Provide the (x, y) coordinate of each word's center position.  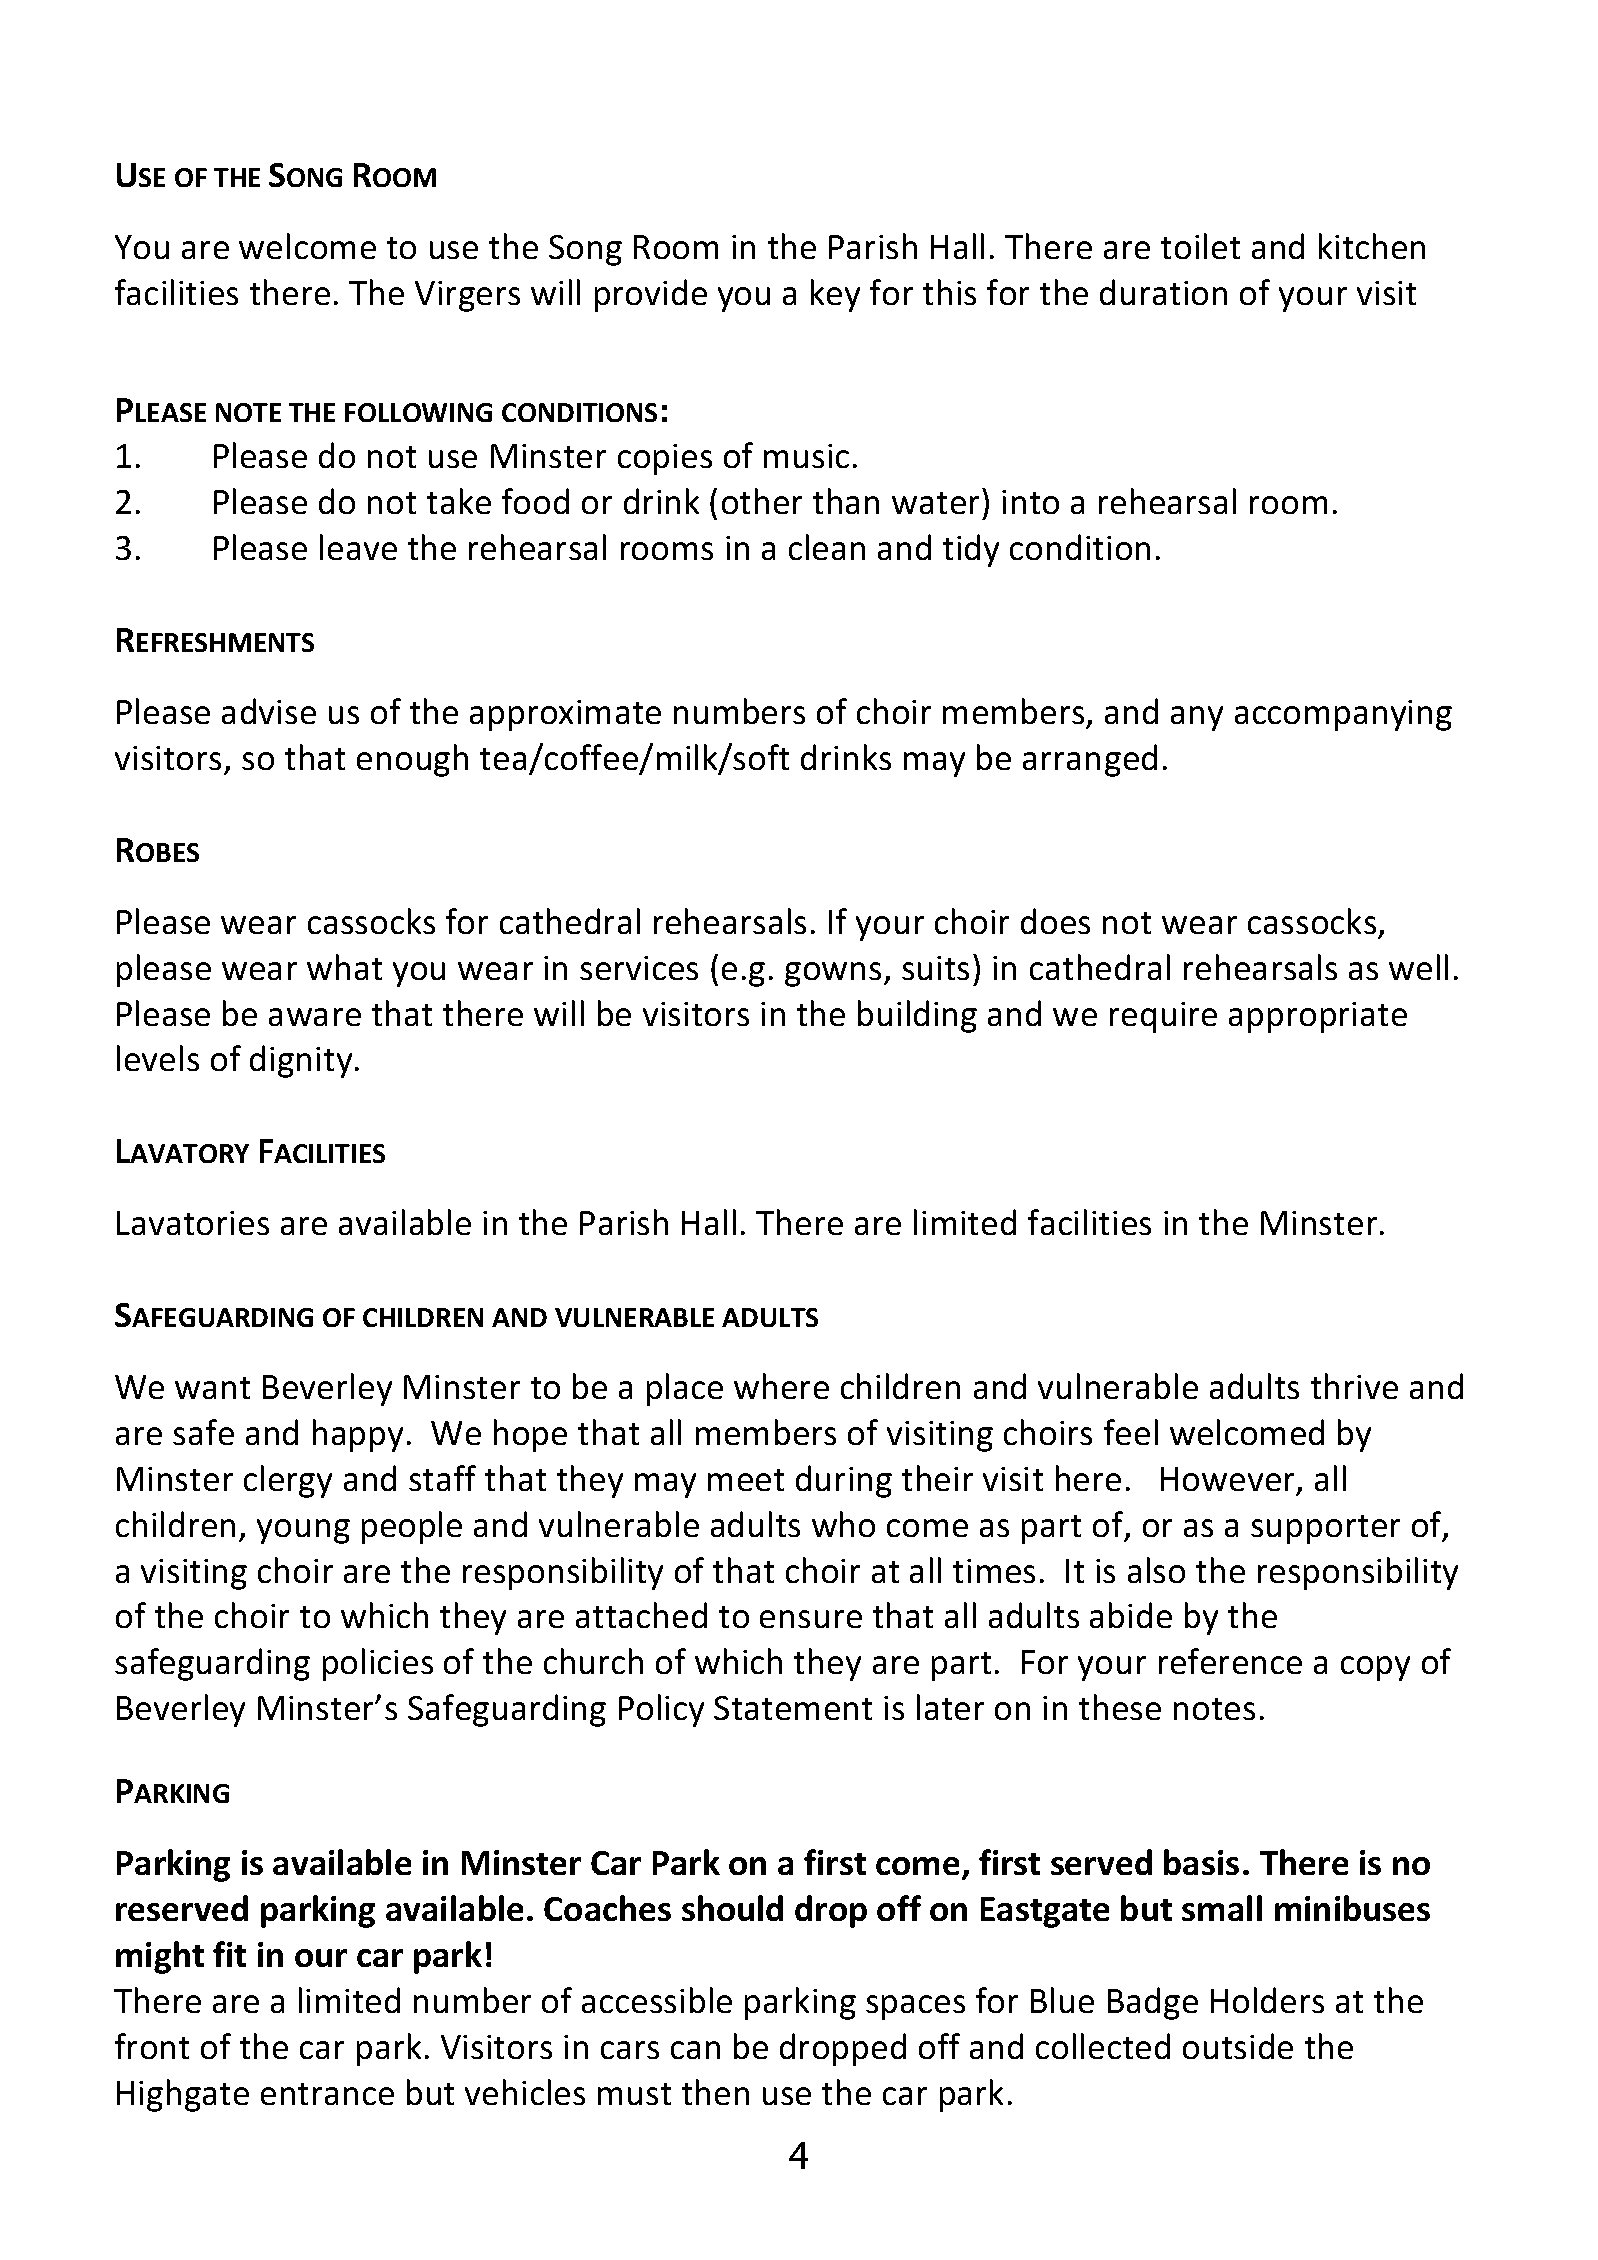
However (1229, 1480)
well (1418, 967)
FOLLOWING (418, 412)
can (695, 2050)
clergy (288, 1481)
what (344, 967)
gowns (833, 974)
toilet (1200, 246)
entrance (327, 2094)
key (835, 295)
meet (746, 1480)
